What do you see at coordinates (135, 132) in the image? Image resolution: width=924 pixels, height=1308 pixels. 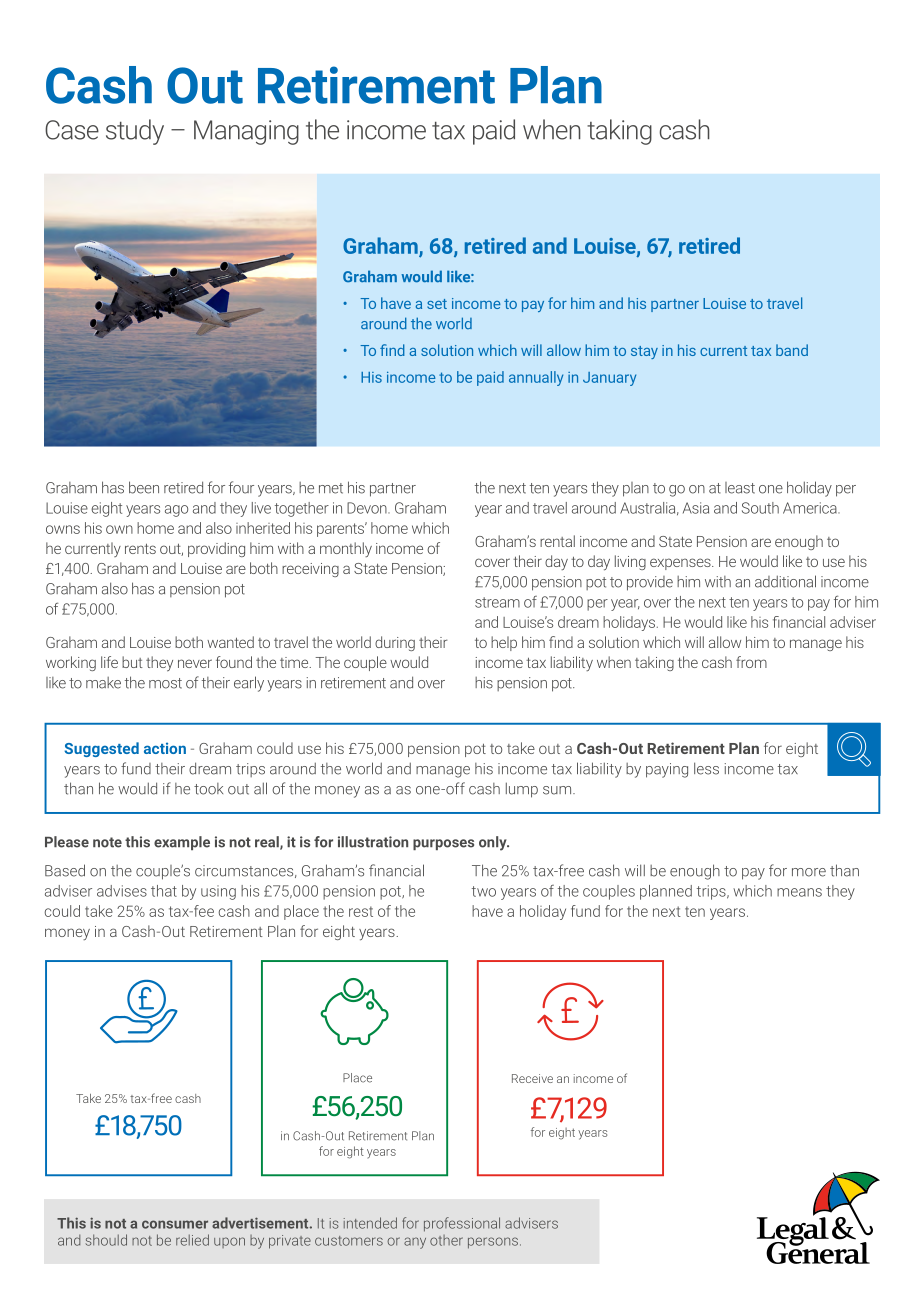 I see `study` at bounding box center [135, 132].
